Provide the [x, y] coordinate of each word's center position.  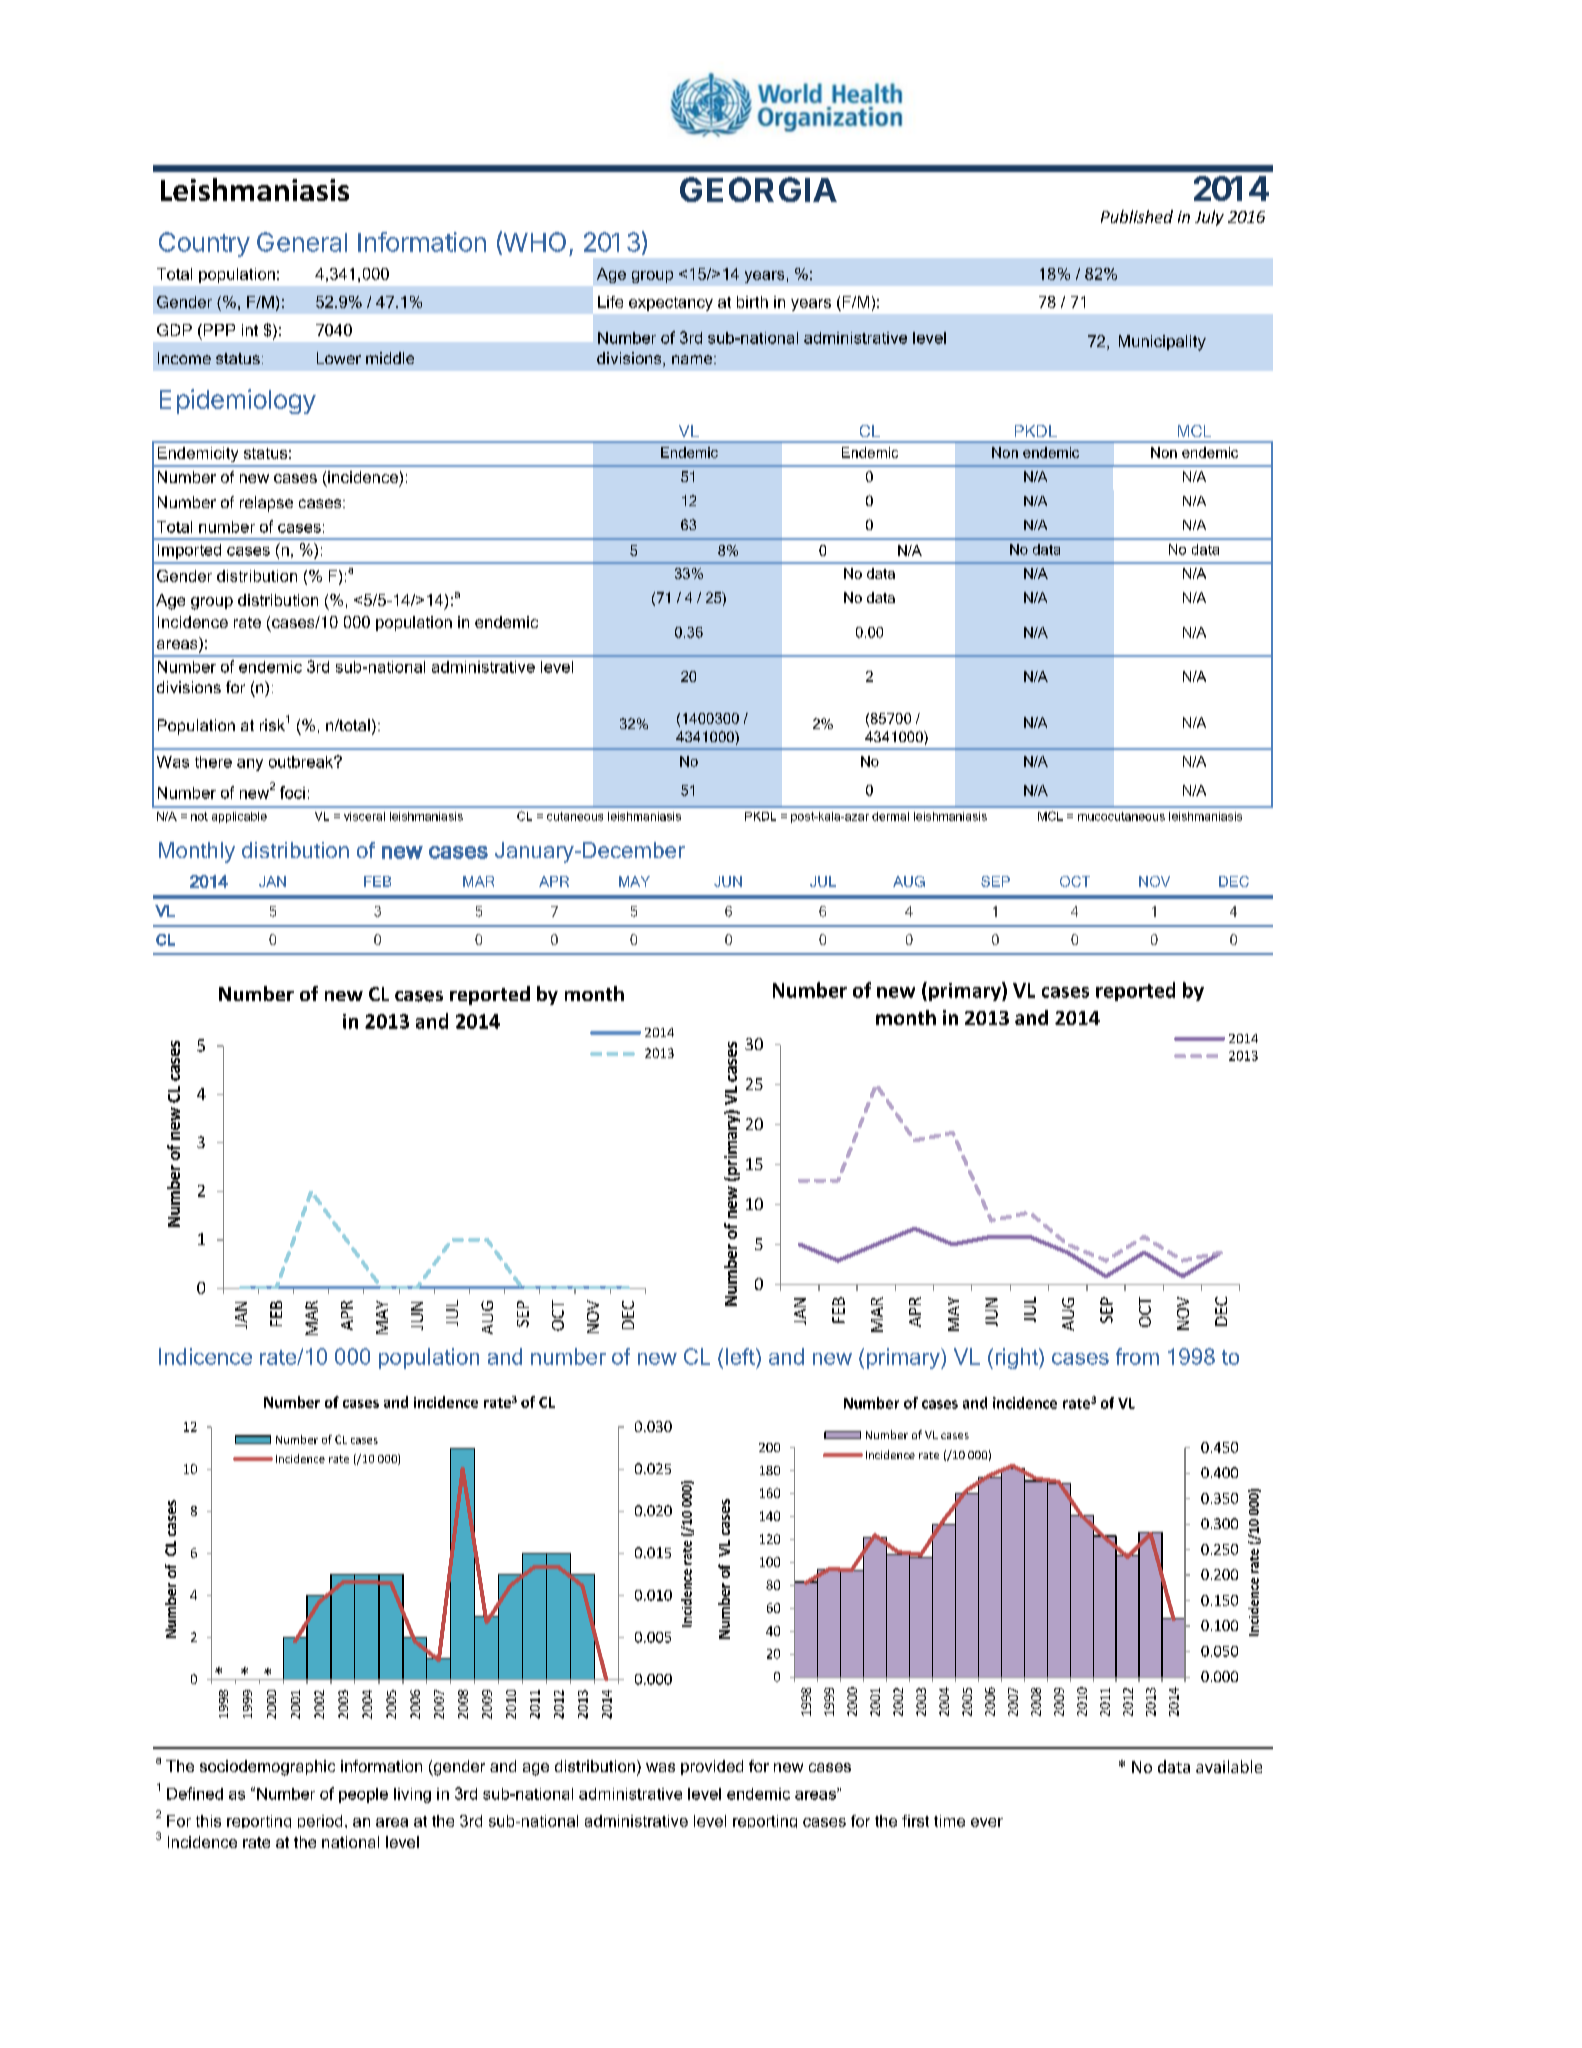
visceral [364, 816]
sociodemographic [267, 1768]
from [1137, 1356]
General [302, 242]
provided [712, 1767]
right [1018, 1358]
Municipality [1162, 343]
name [693, 359]
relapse [266, 504]
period [320, 1821]
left [741, 1356]
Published [1137, 216]
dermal [890, 816]
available [1229, 1766]
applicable [239, 817]
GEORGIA [758, 189]
